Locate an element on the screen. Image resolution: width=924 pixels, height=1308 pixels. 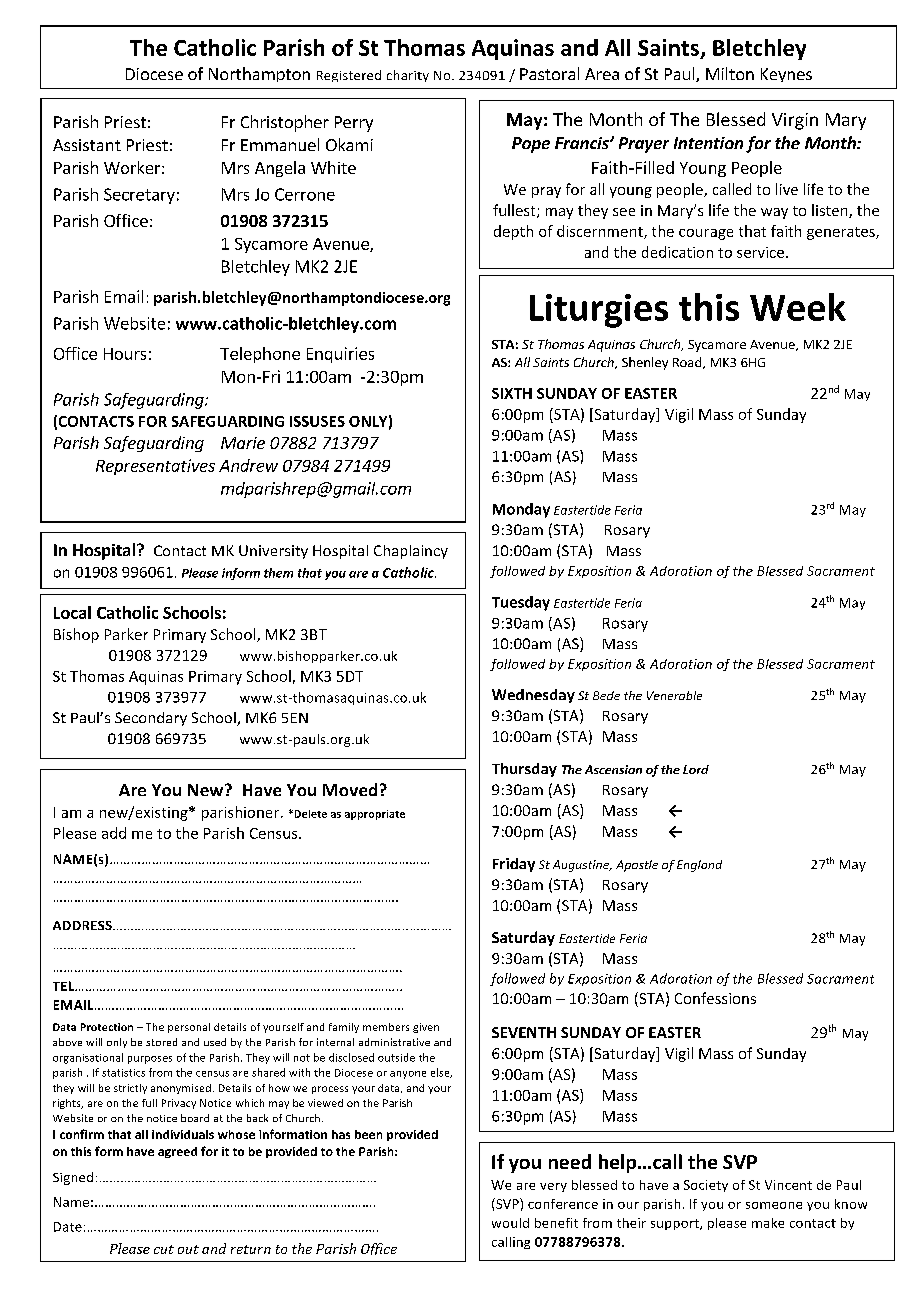
would is located at coordinates (510, 1223).
